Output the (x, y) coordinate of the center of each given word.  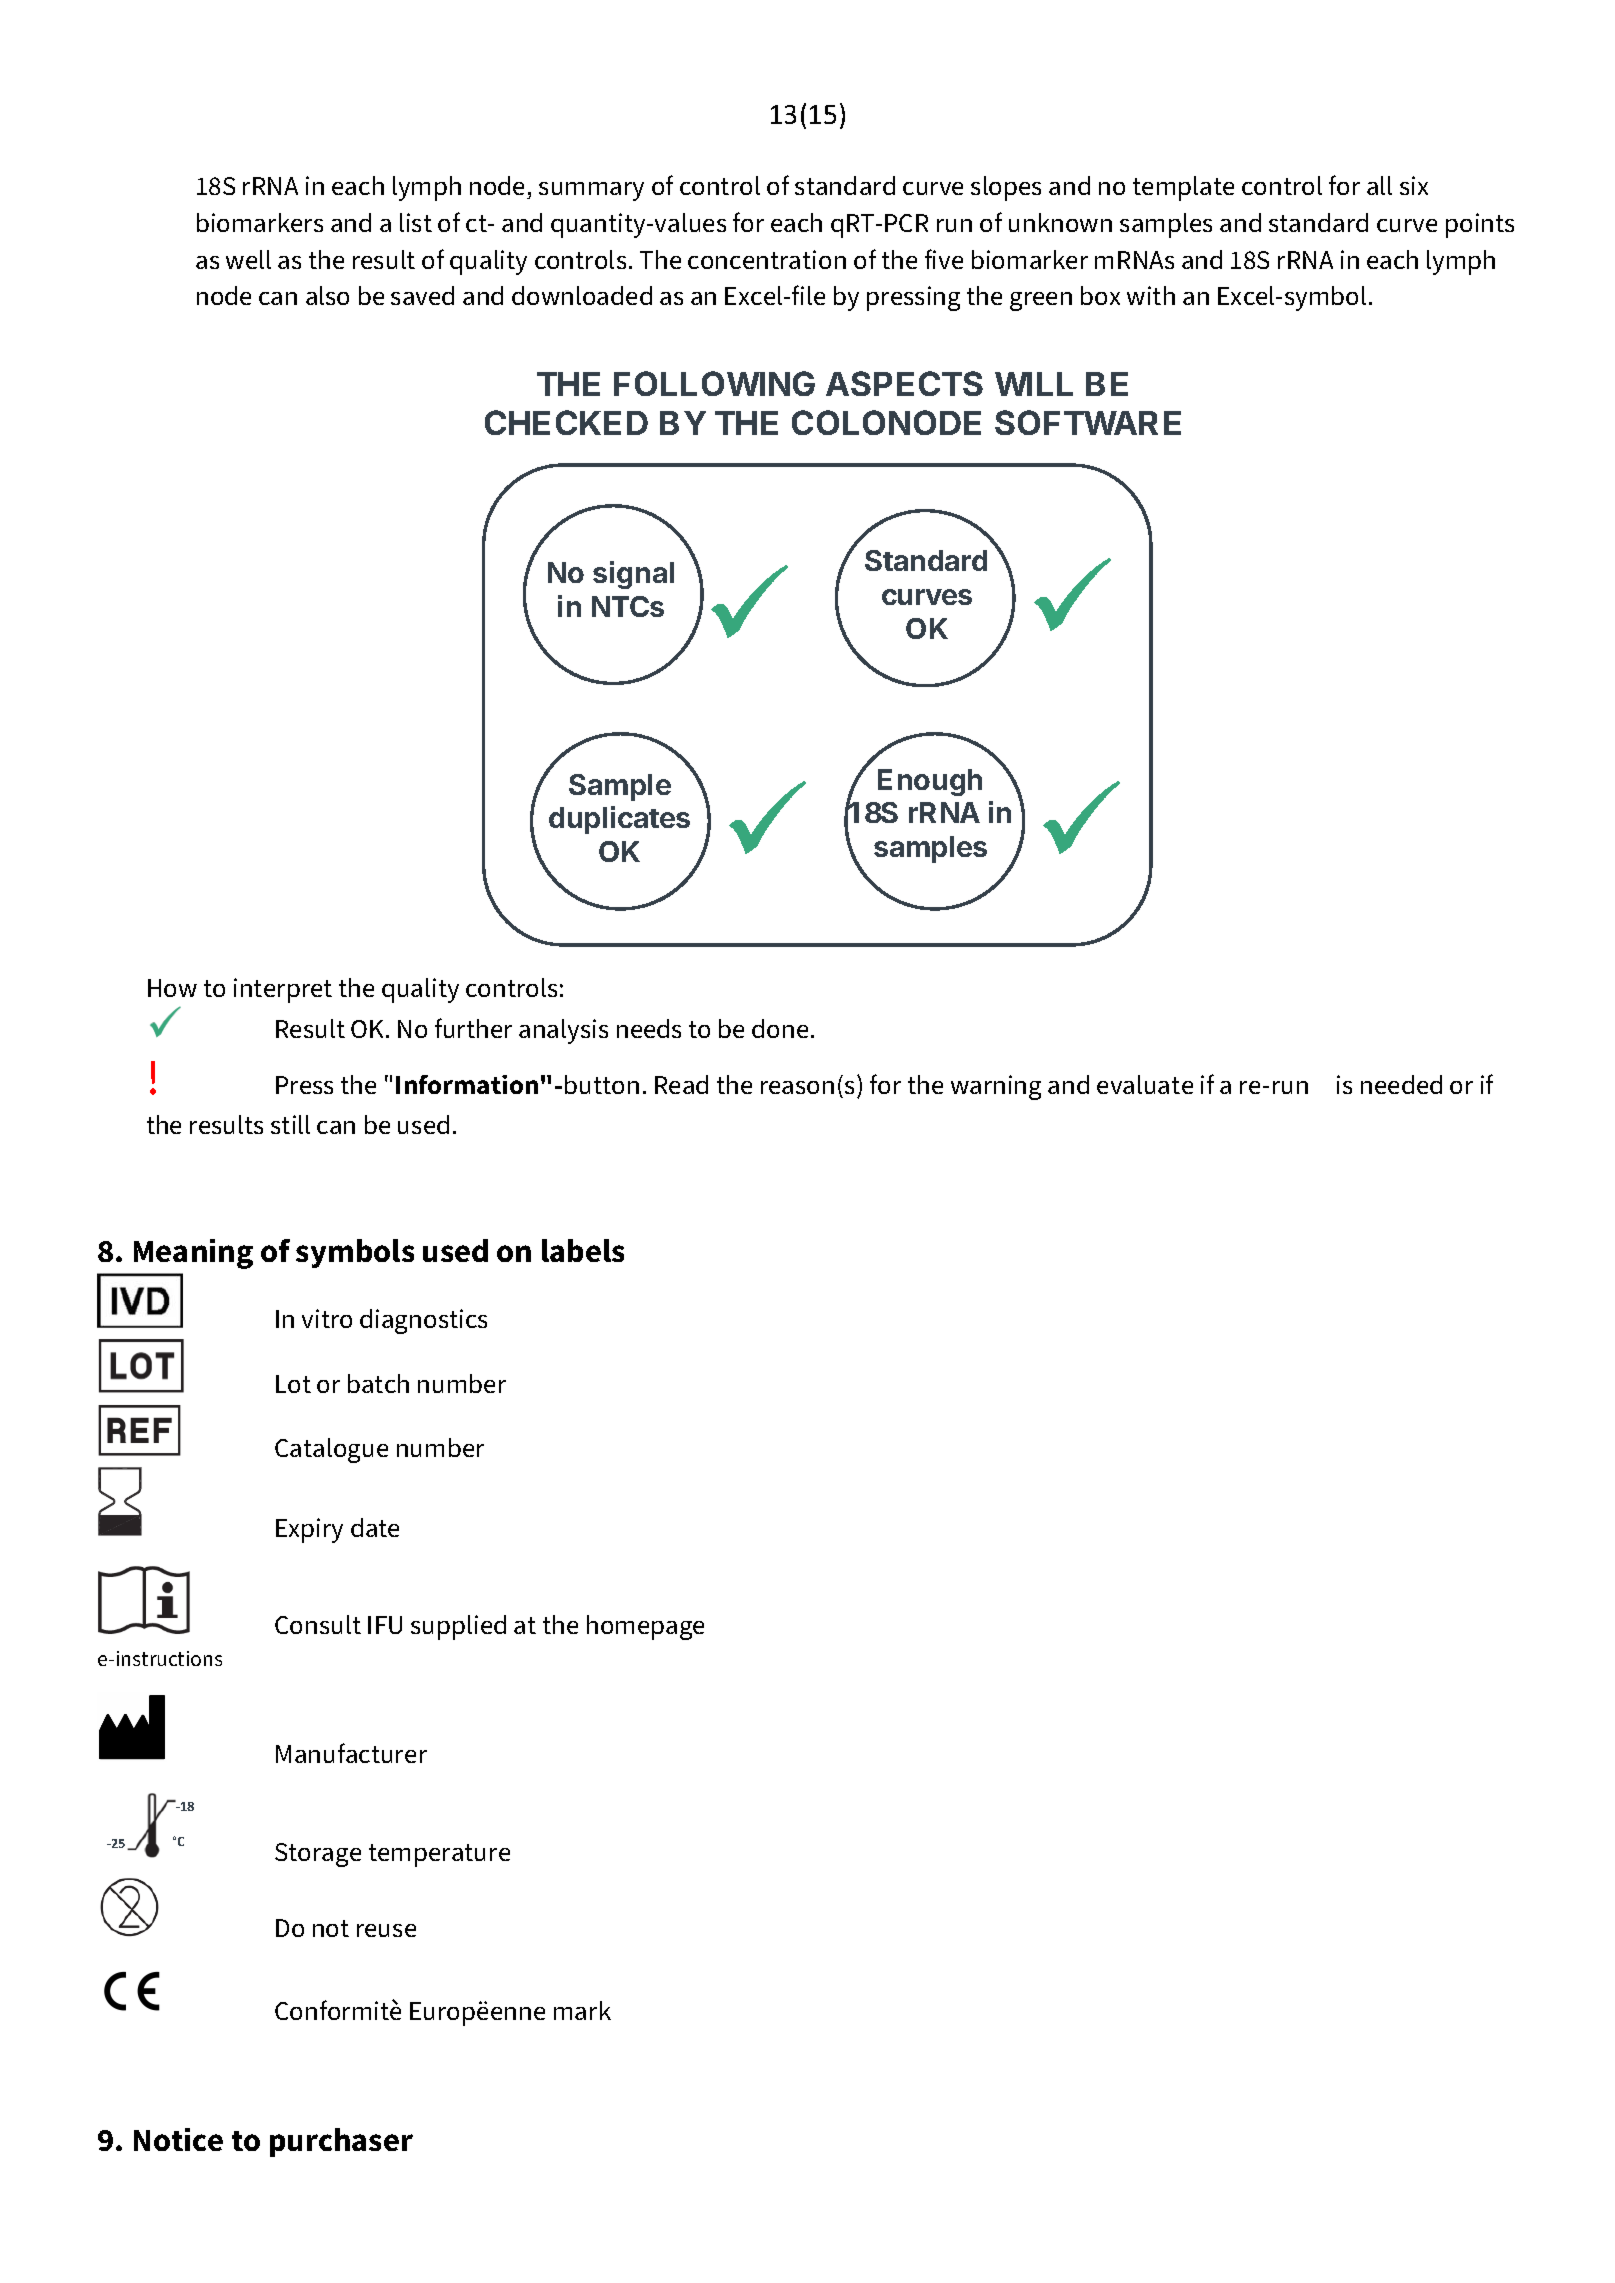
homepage (645, 1627)
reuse (386, 1930)
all (1379, 185)
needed (1401, 1084)
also (327, 295)
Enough (930, 782)
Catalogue (331, 1450)
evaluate (1145, 1084)
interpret (283, 990)
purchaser (341, 2142)
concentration (767, 259)
